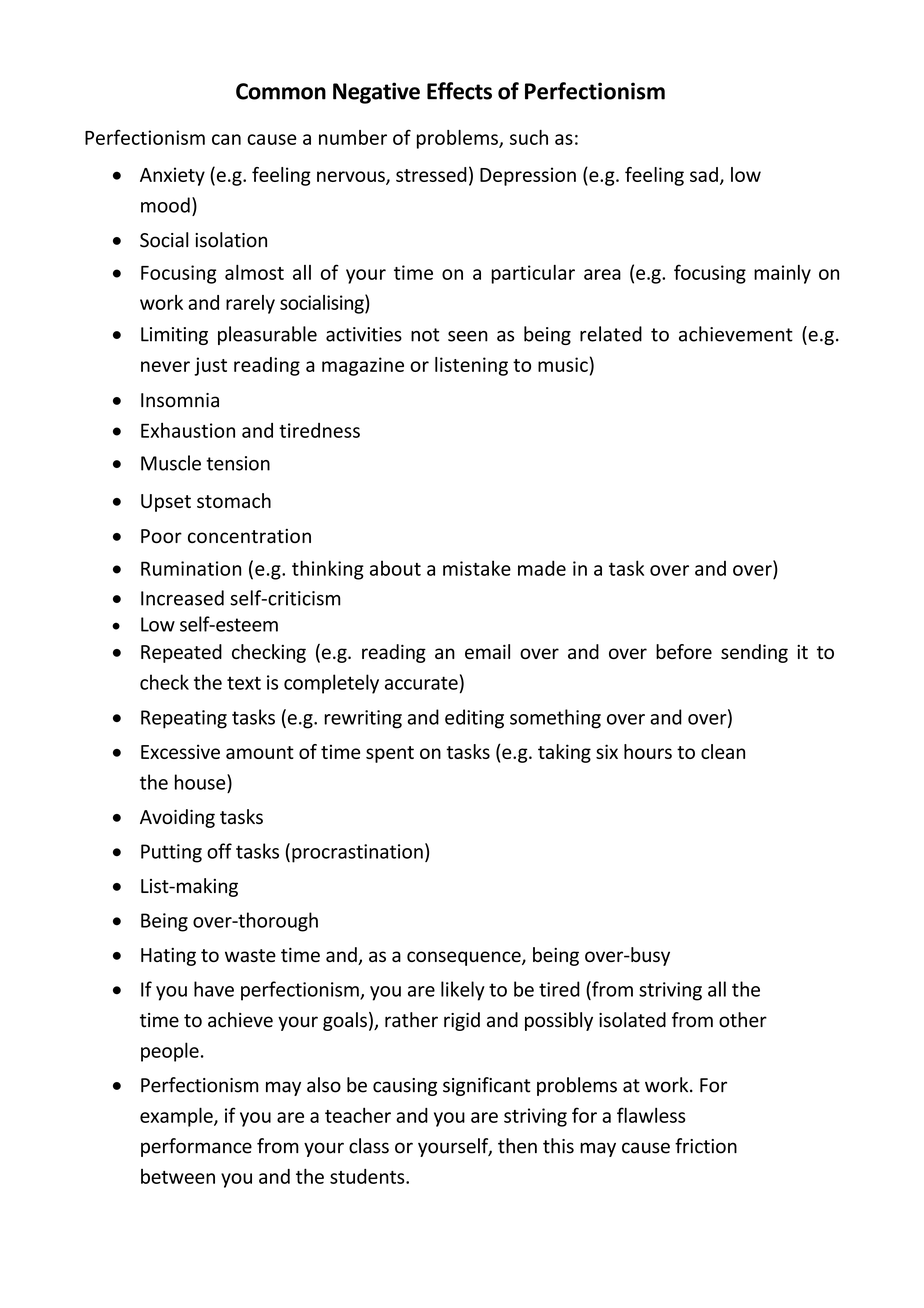 Image resolution: width=924 pixels, height=1308 pixels. Describe the element at coordinates (210, 366) in the screenshot. I see `just` at that location.
